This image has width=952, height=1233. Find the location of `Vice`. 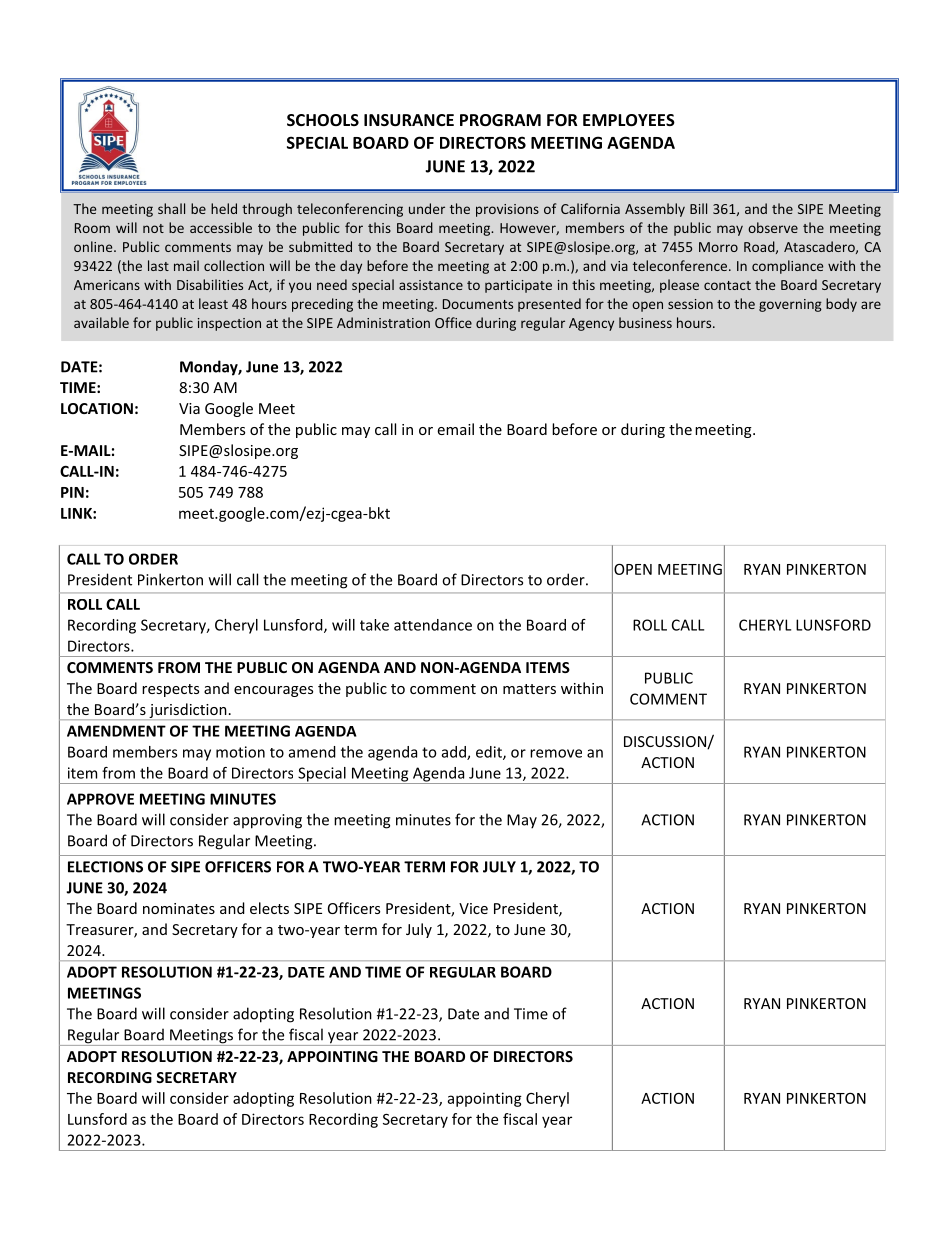

Vice is located at coordinates (473, 908).
